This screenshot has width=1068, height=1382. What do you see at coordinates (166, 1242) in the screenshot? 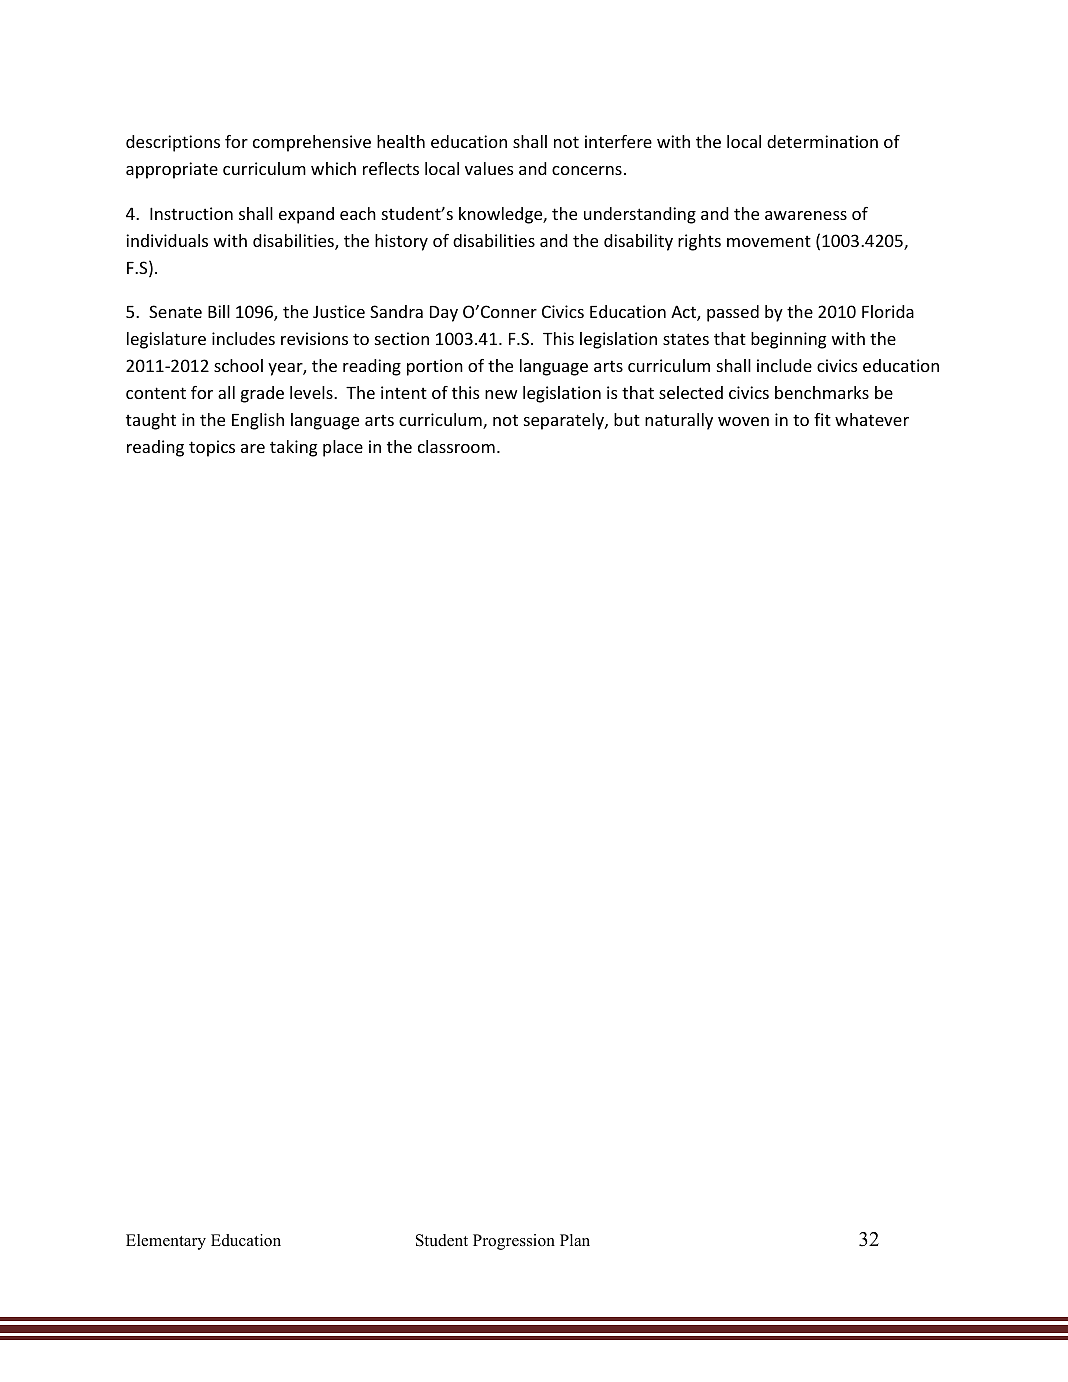
I see `Elementary` at bounding box center [166, 1242].
